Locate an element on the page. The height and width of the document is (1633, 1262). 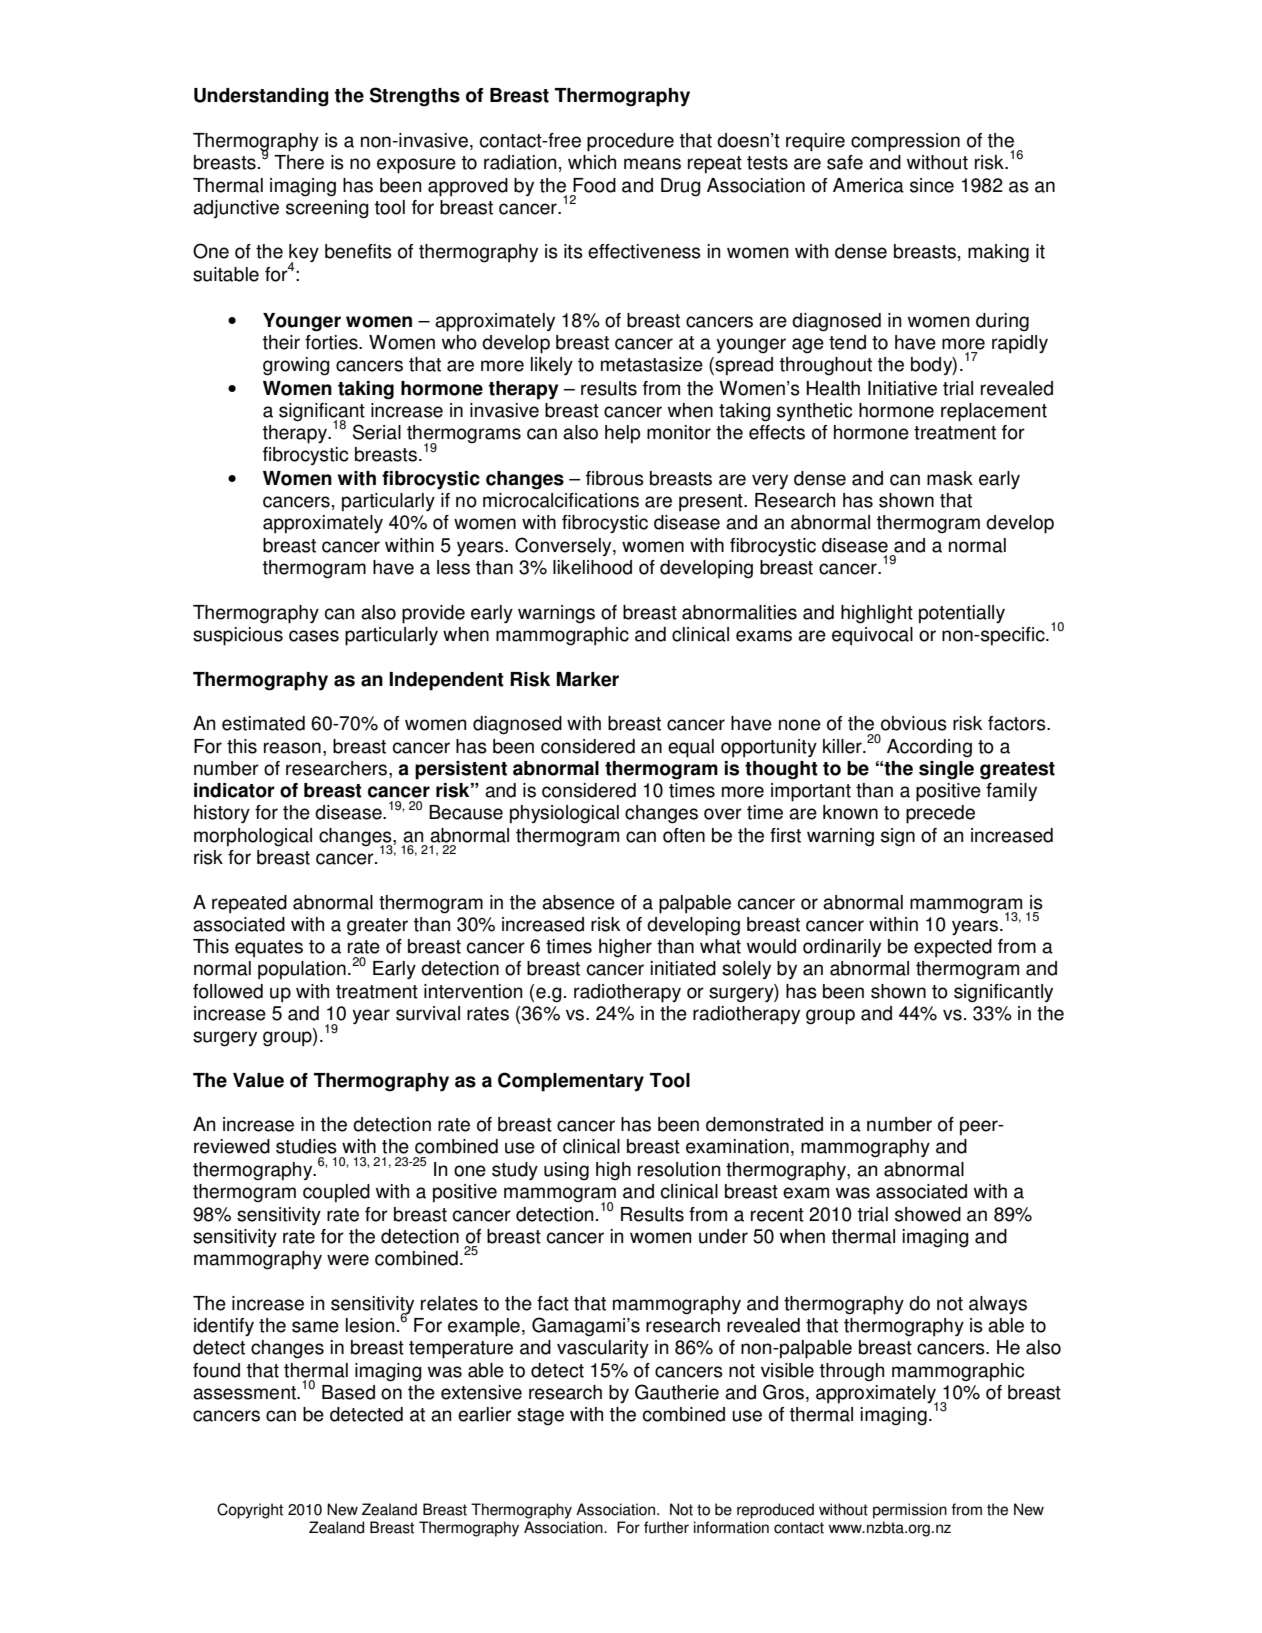
compression is located at coordinates (905, 142).
